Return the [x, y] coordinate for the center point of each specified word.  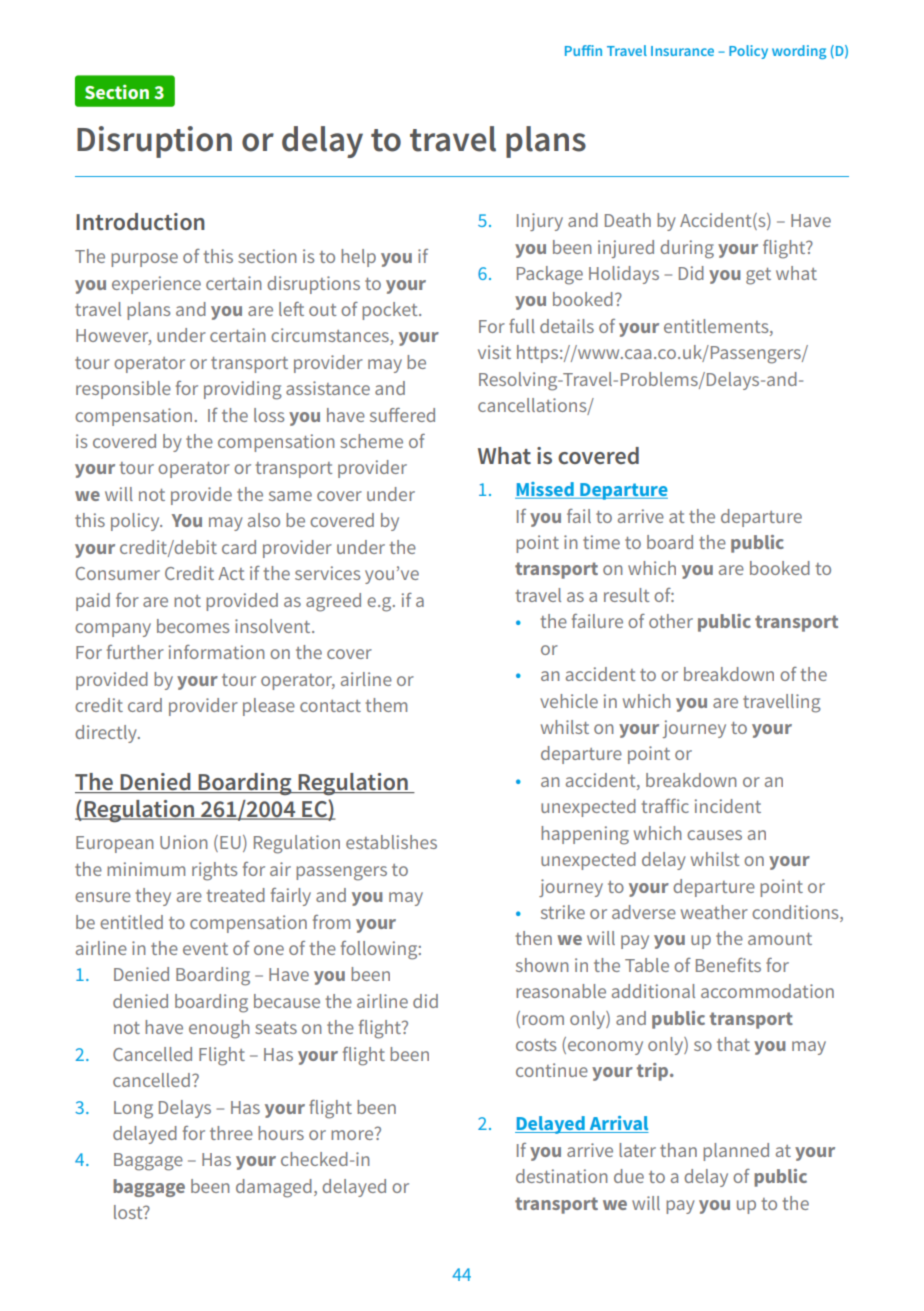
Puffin [583, 50]
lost [129, 1212]
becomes [193, 626]
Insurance [682, 51]
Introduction [140, 222]
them [386, 705]
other [671, 621]
